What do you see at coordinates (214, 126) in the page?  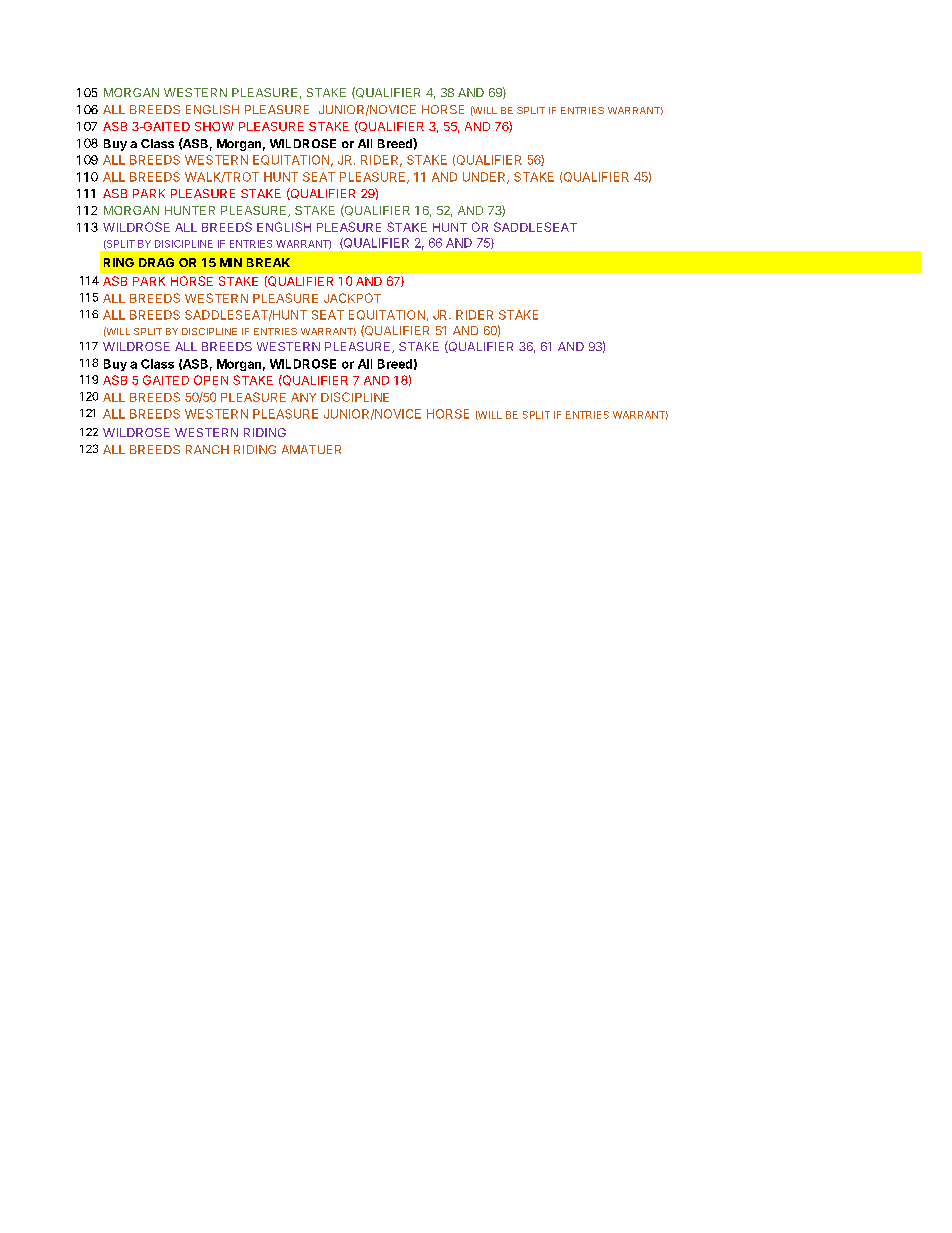 I see `SHOW` at bounding box center [214, 126].
